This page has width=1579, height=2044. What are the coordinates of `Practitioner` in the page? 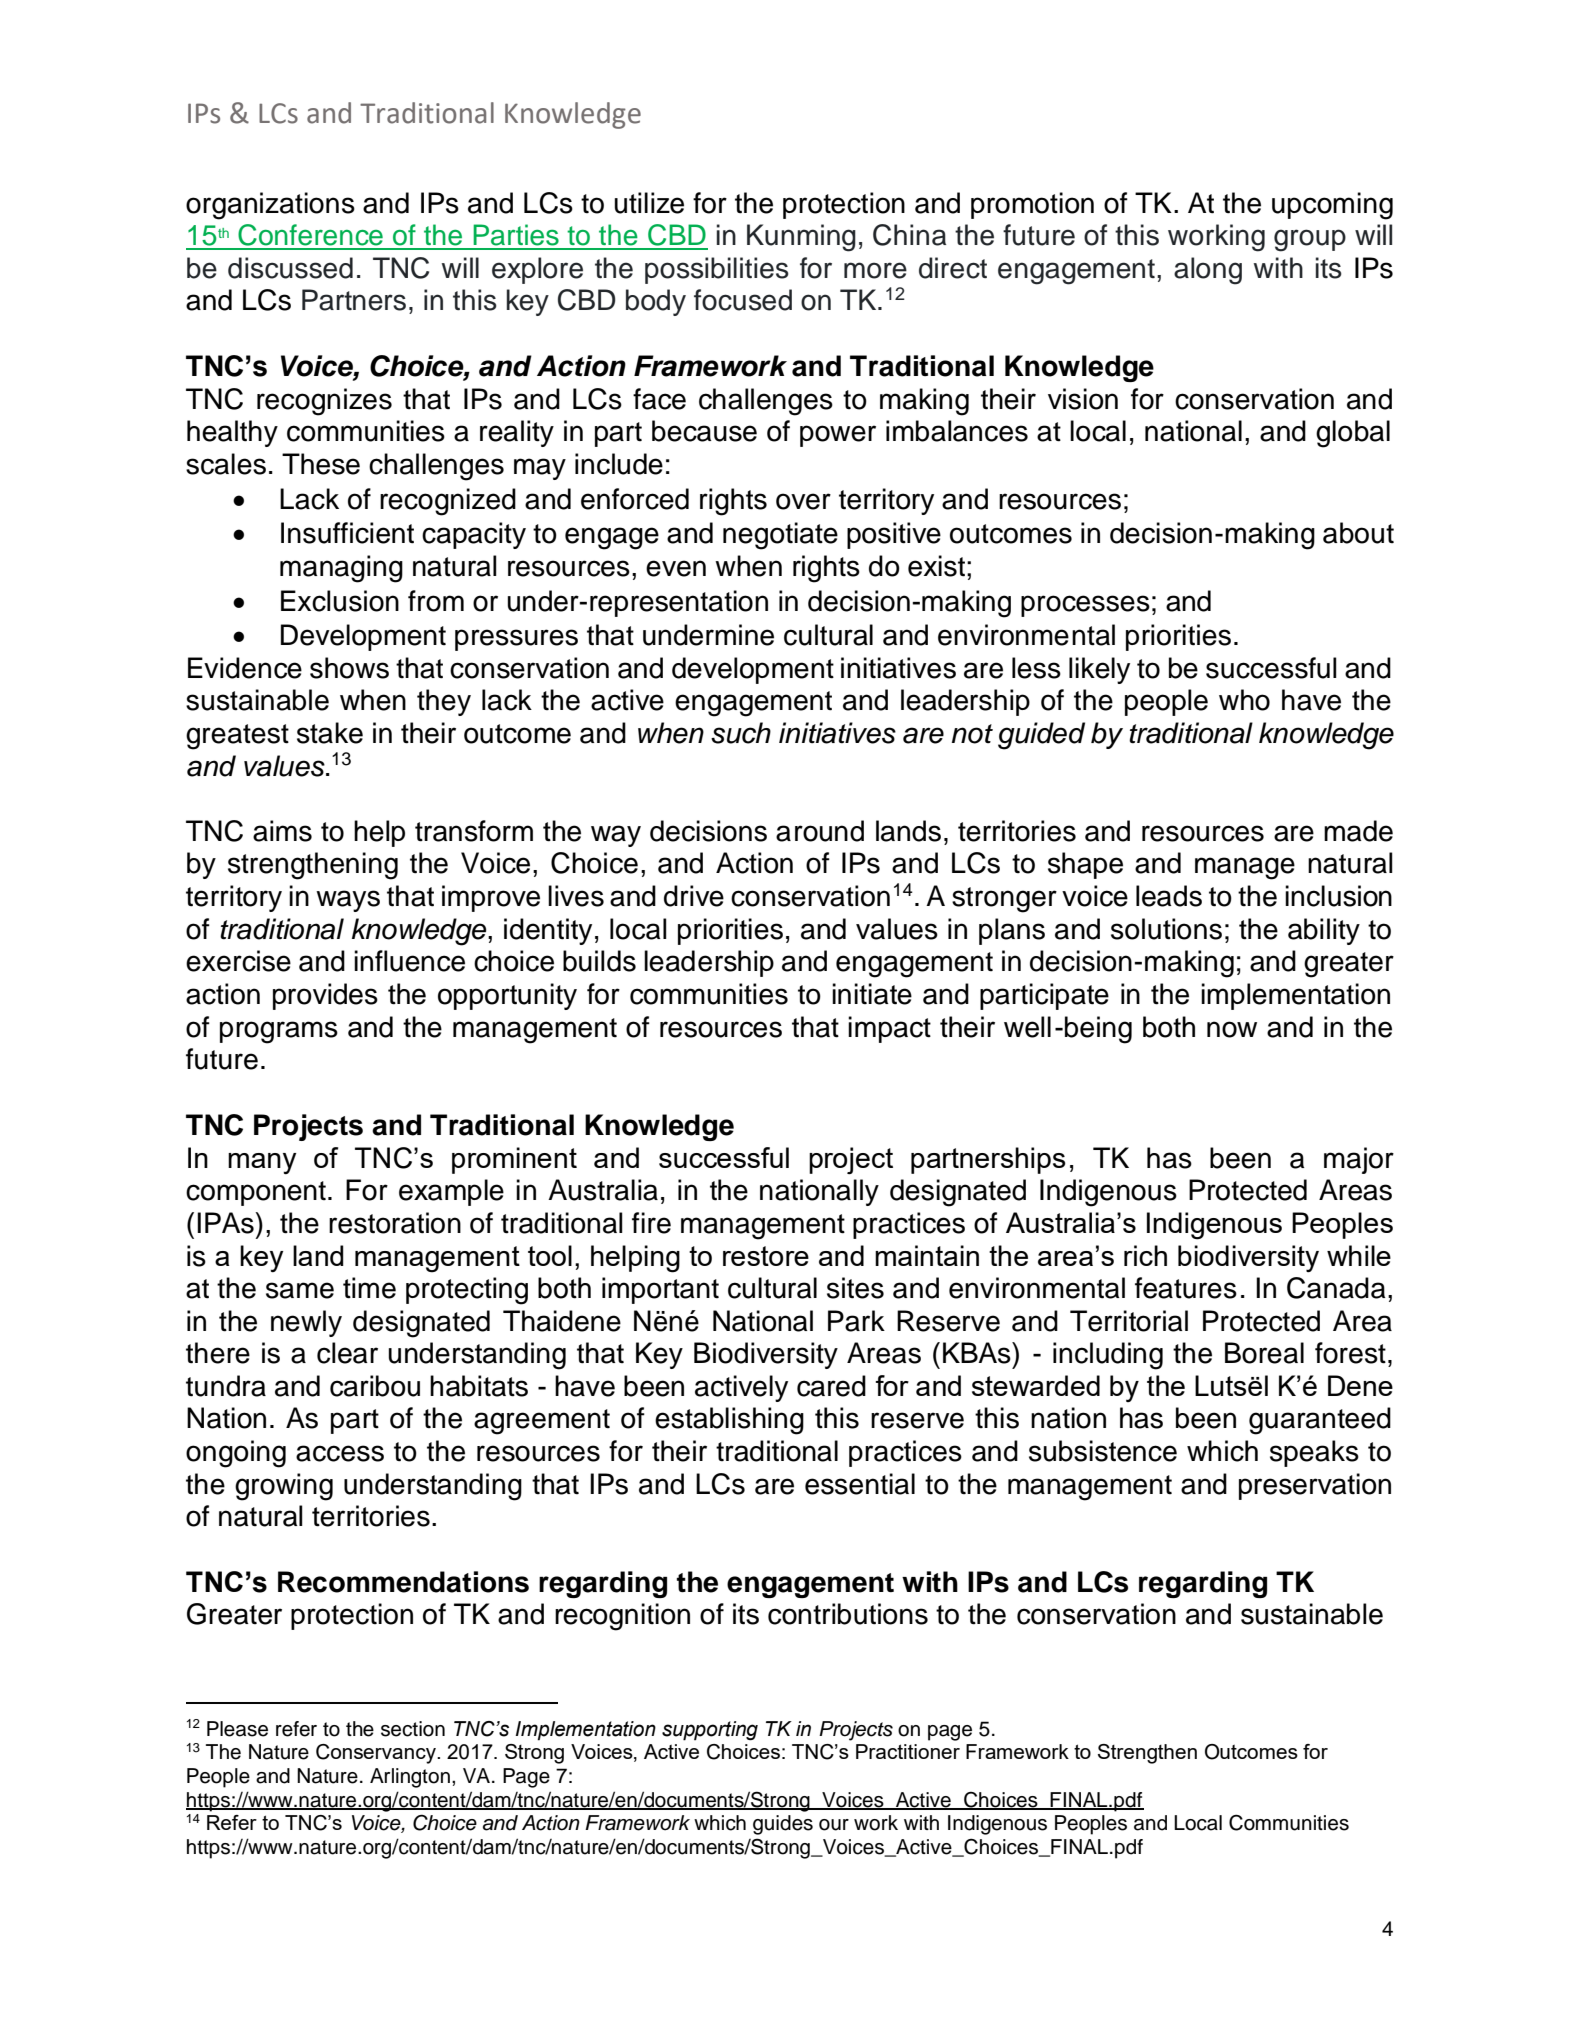 It's located at (908, 1751).
